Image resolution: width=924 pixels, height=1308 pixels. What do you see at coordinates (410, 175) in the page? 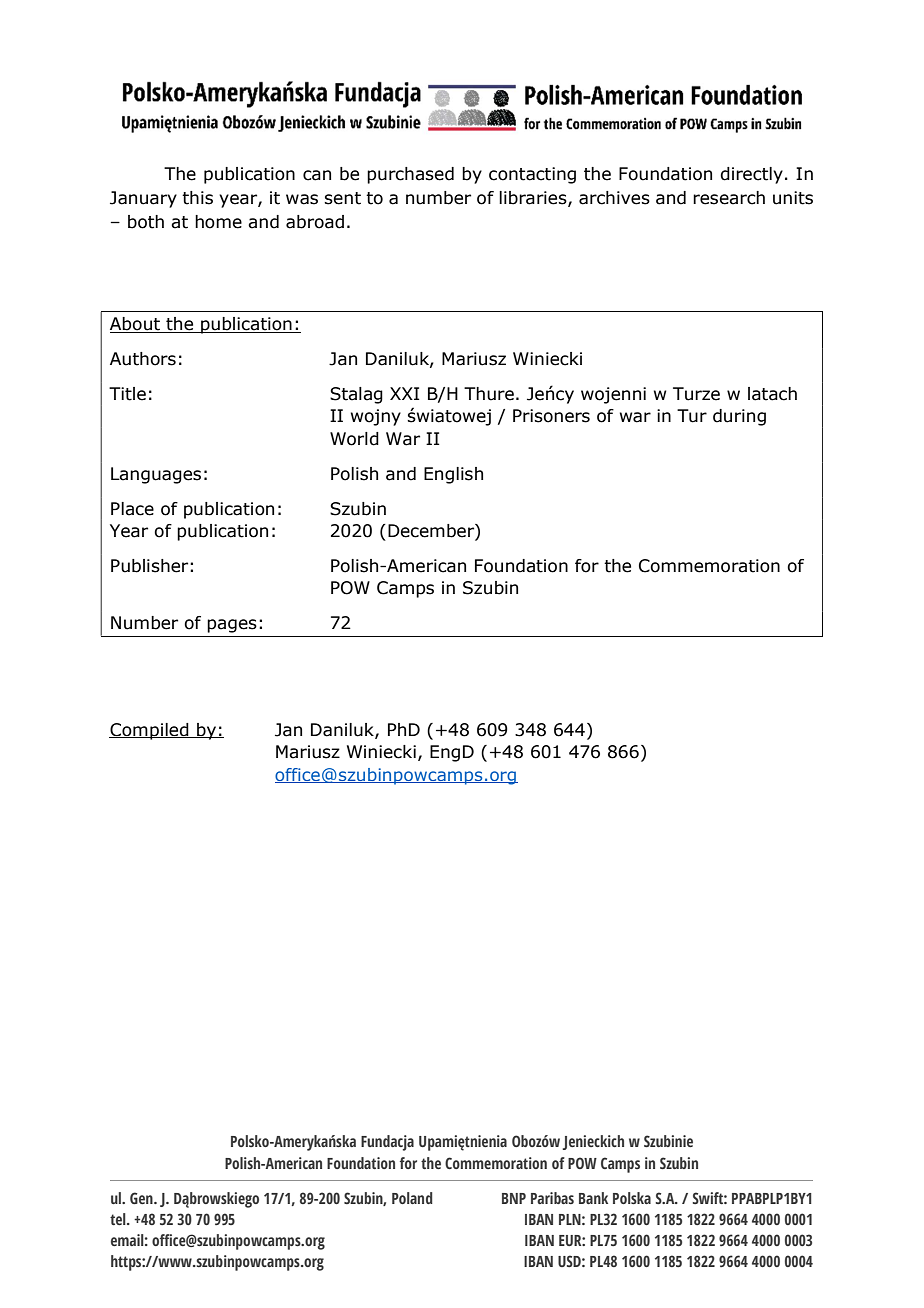
I see `purchased` at bounding box center [410, 175].
